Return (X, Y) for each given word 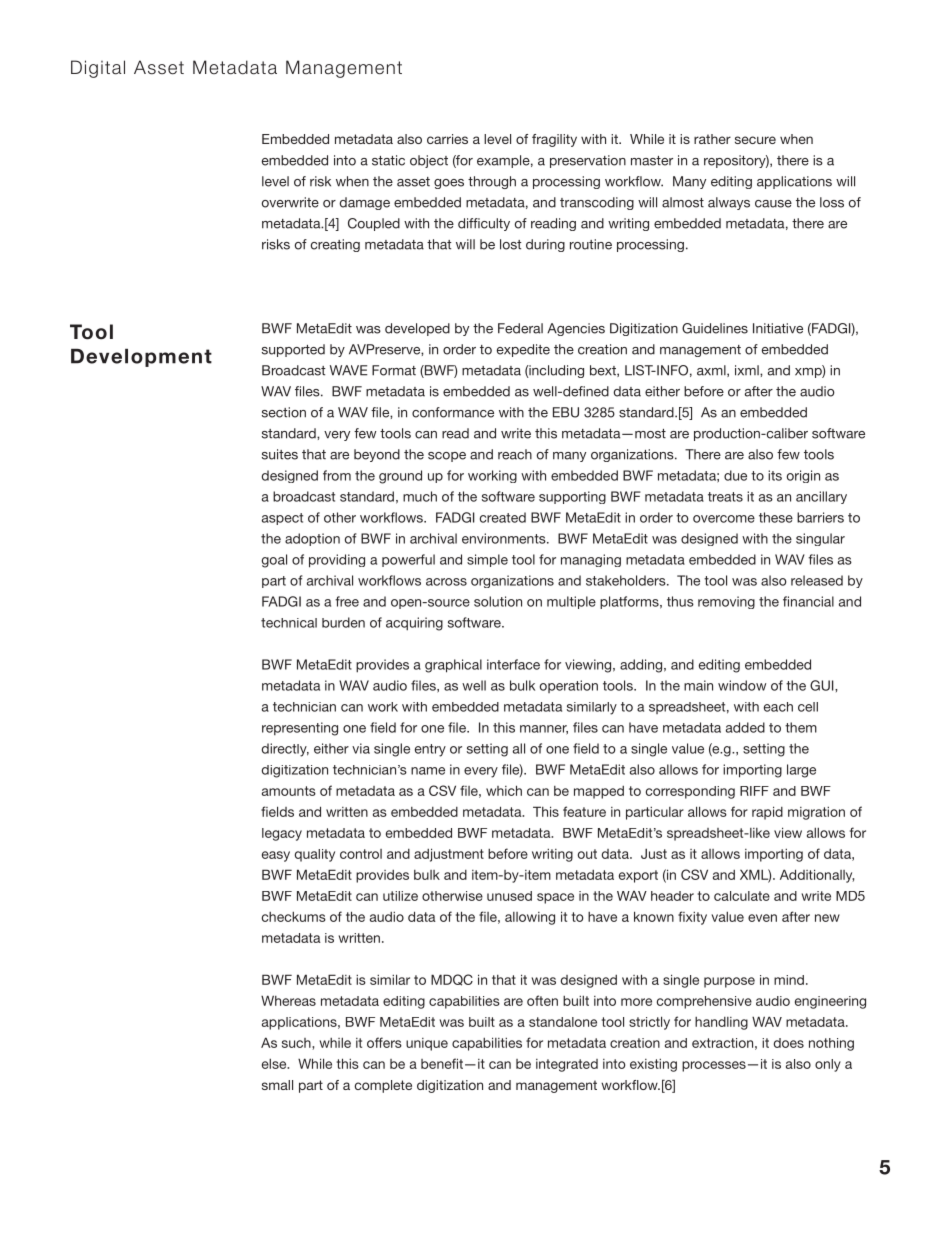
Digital (98, 69)
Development (141, 358)
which (504, 790)
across (446, 582)
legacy (282, 834)
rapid (767, 813)
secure (755, 140)
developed (417, 329)
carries (447, 139)
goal (274, 561)
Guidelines (715, 328)
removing (726, 602)
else (275, 1063)
